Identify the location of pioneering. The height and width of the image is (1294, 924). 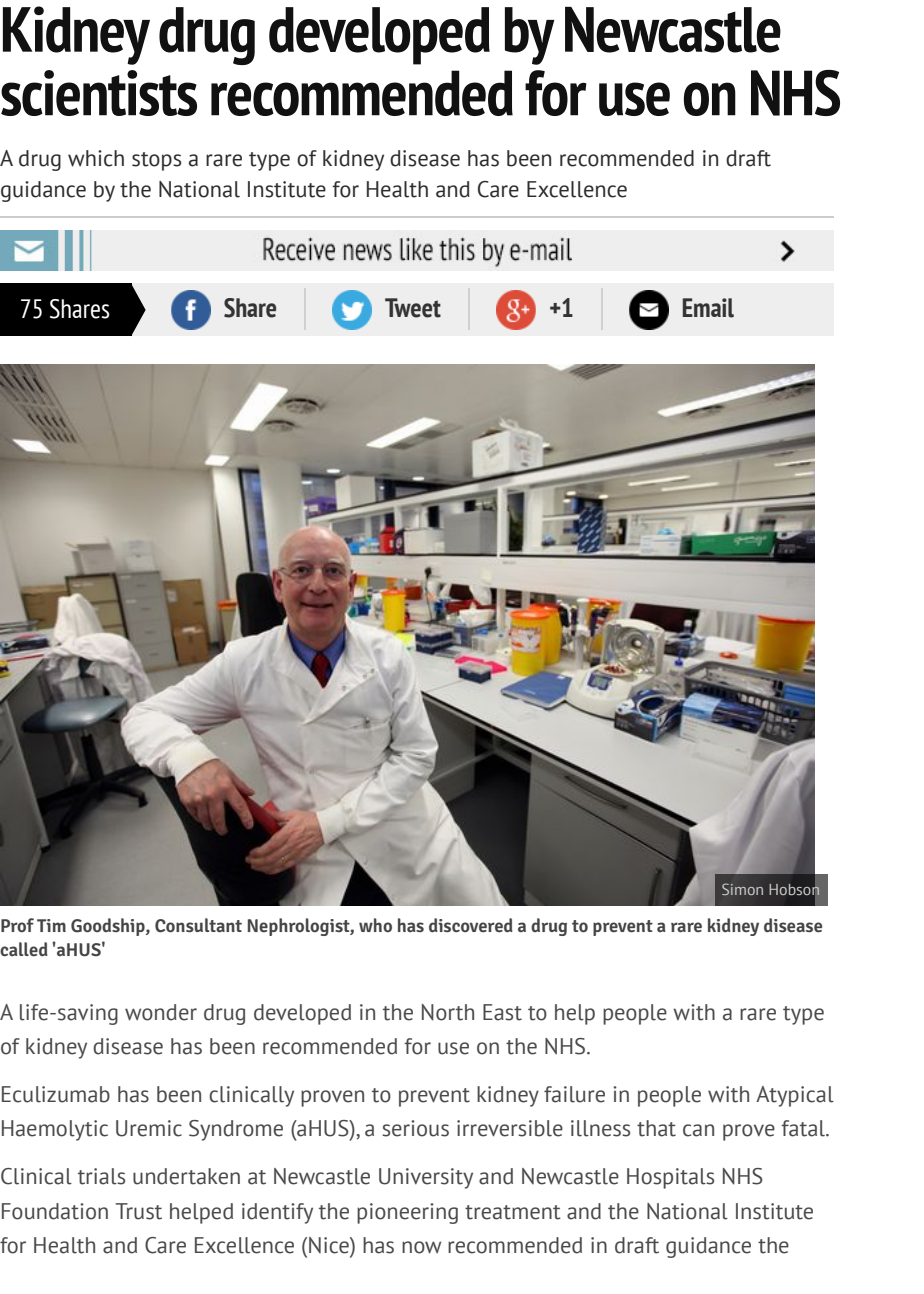
(407, 1213).
